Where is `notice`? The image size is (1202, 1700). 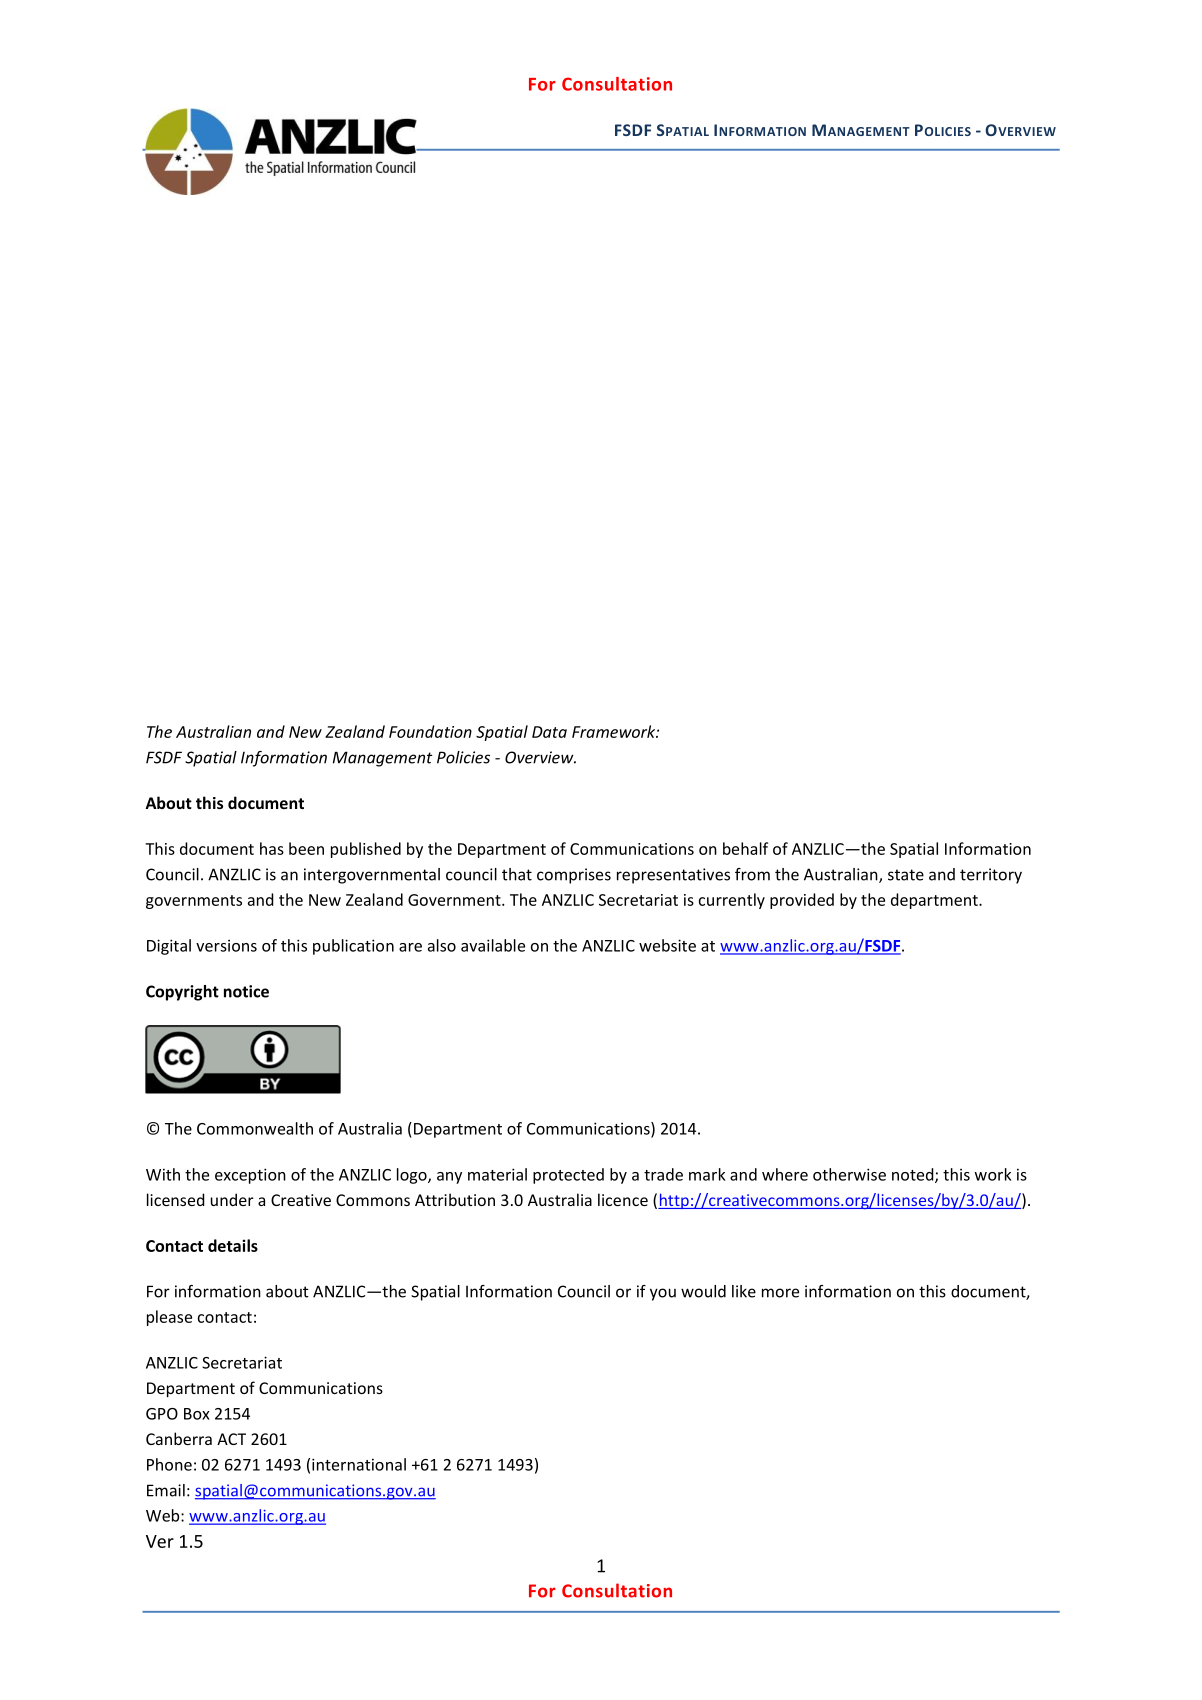 notice is located at coordinates (246, 991).
